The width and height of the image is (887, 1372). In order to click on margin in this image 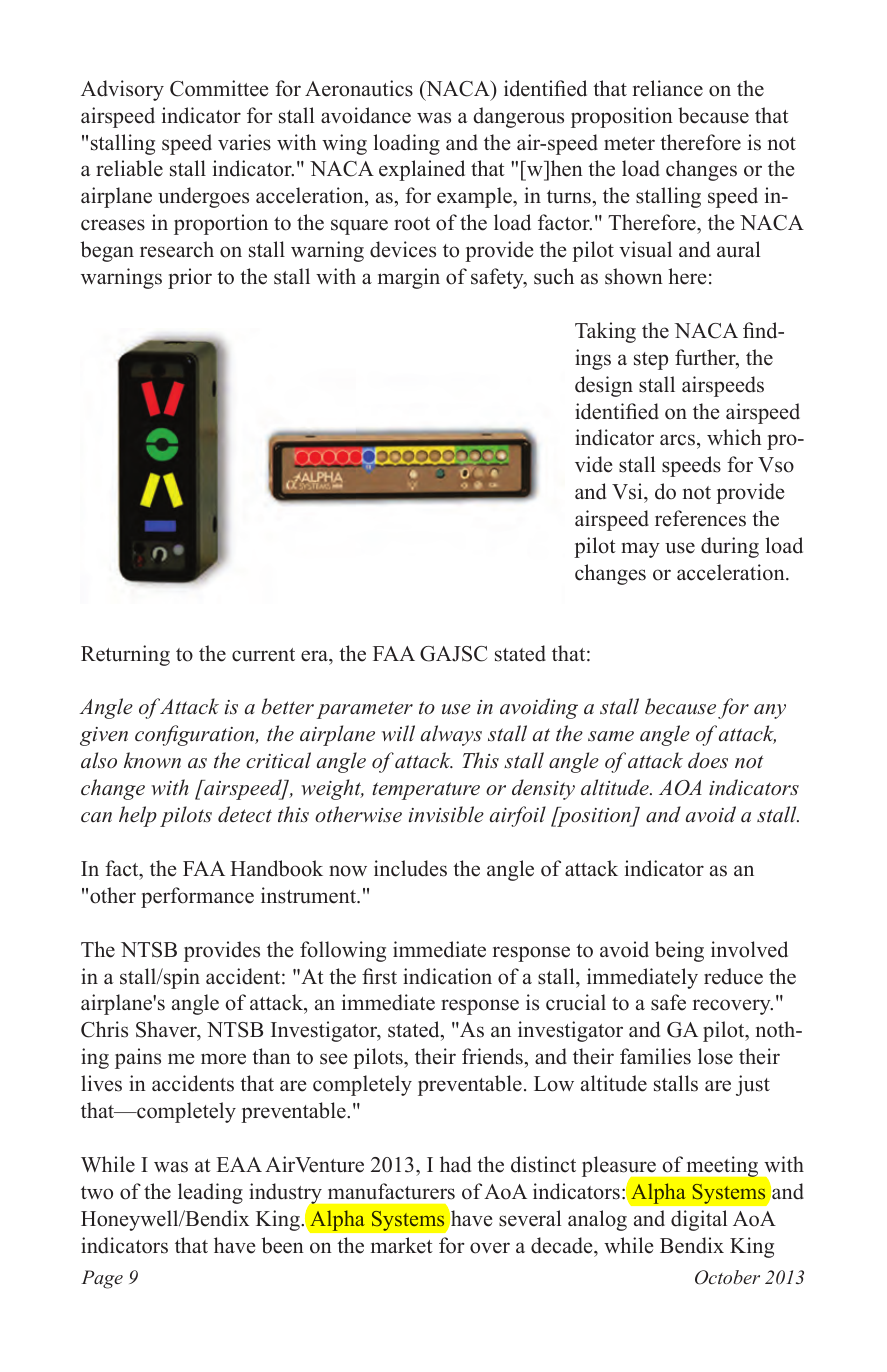, I will do `click(409, 278)`.
